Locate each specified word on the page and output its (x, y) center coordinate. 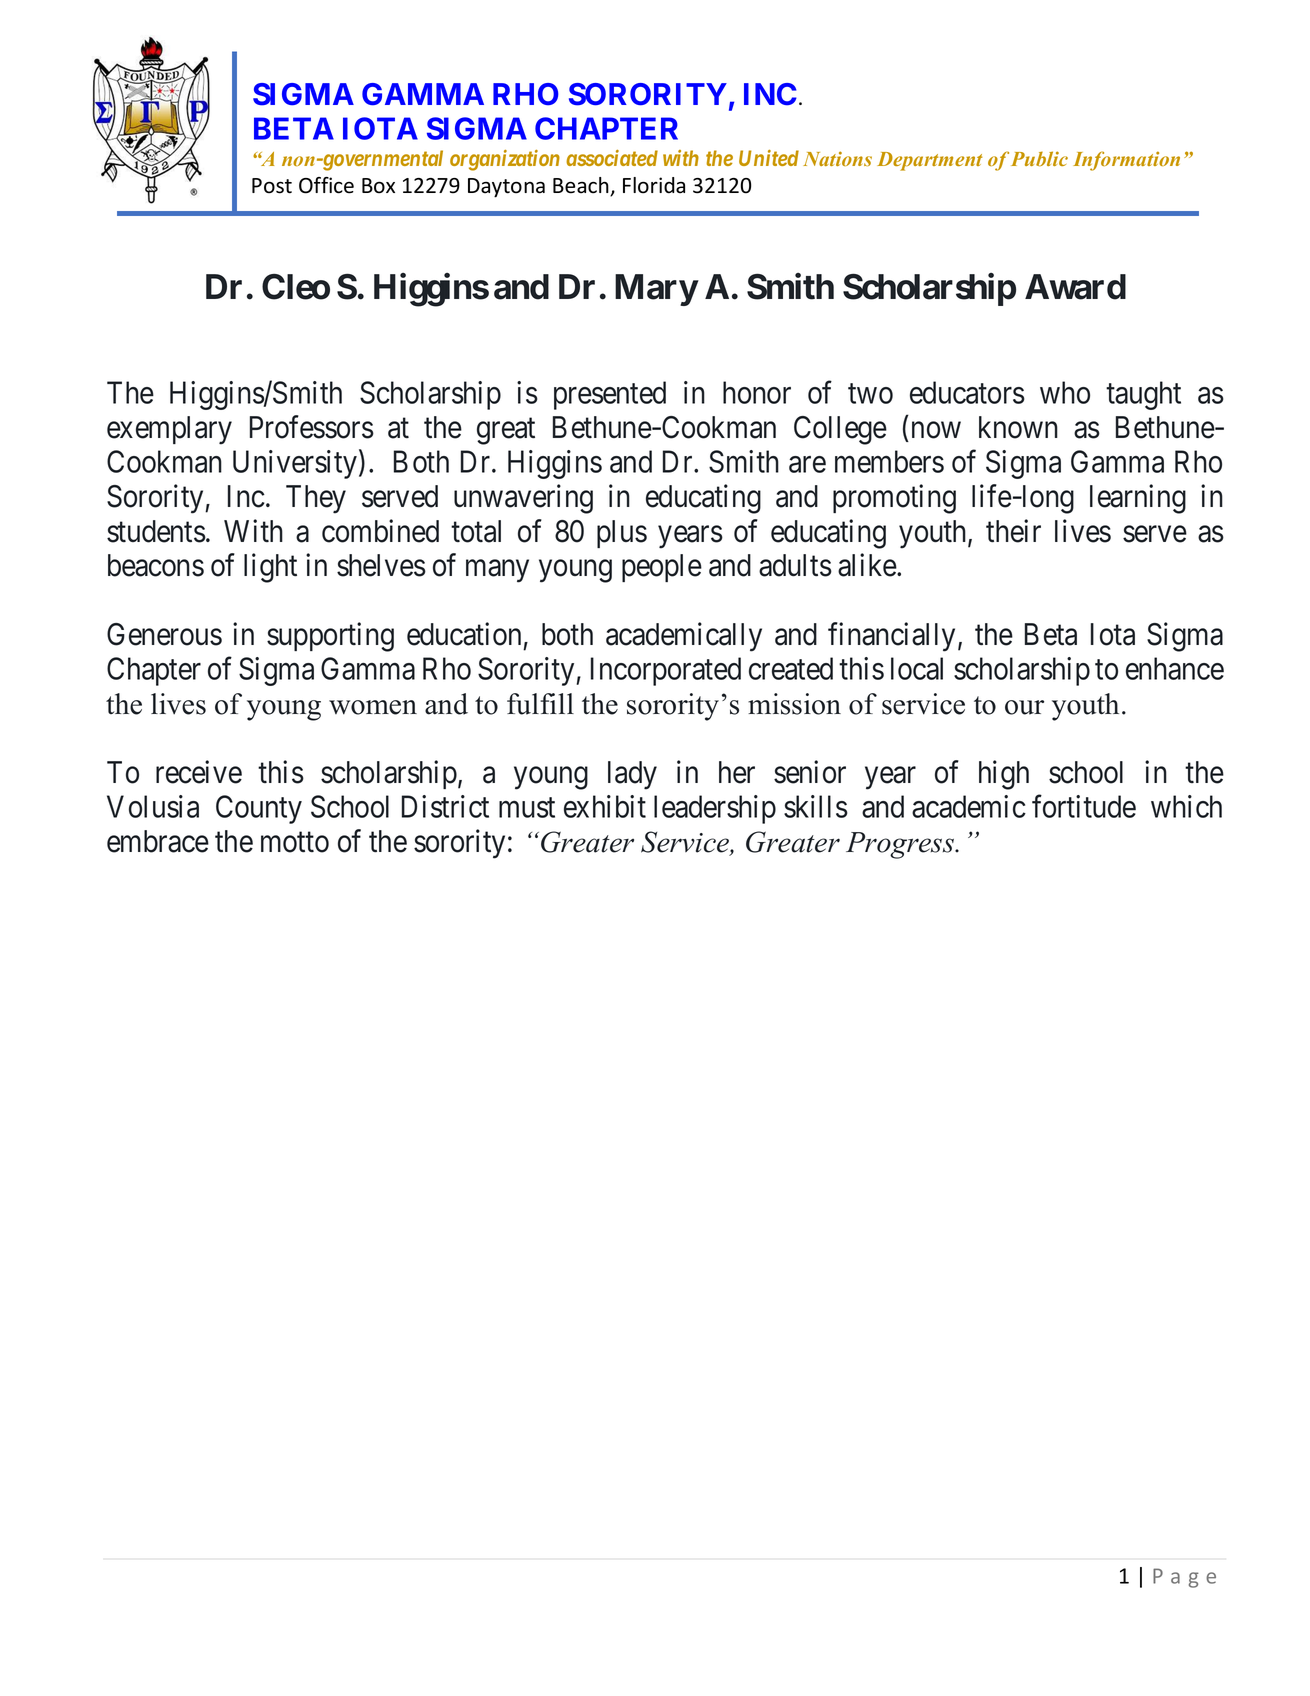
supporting (330, 637)
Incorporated (666, 671)
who (1065, 392)
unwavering (523, 499)
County (259, 809)
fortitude (1084, 806)
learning (1138, 499)
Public (1039, 158)
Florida (654, 185)
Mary (656, 290)
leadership (715, 809)
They (316, 499)
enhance (1175, 668)
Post (272, 186)
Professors (312, 427)
